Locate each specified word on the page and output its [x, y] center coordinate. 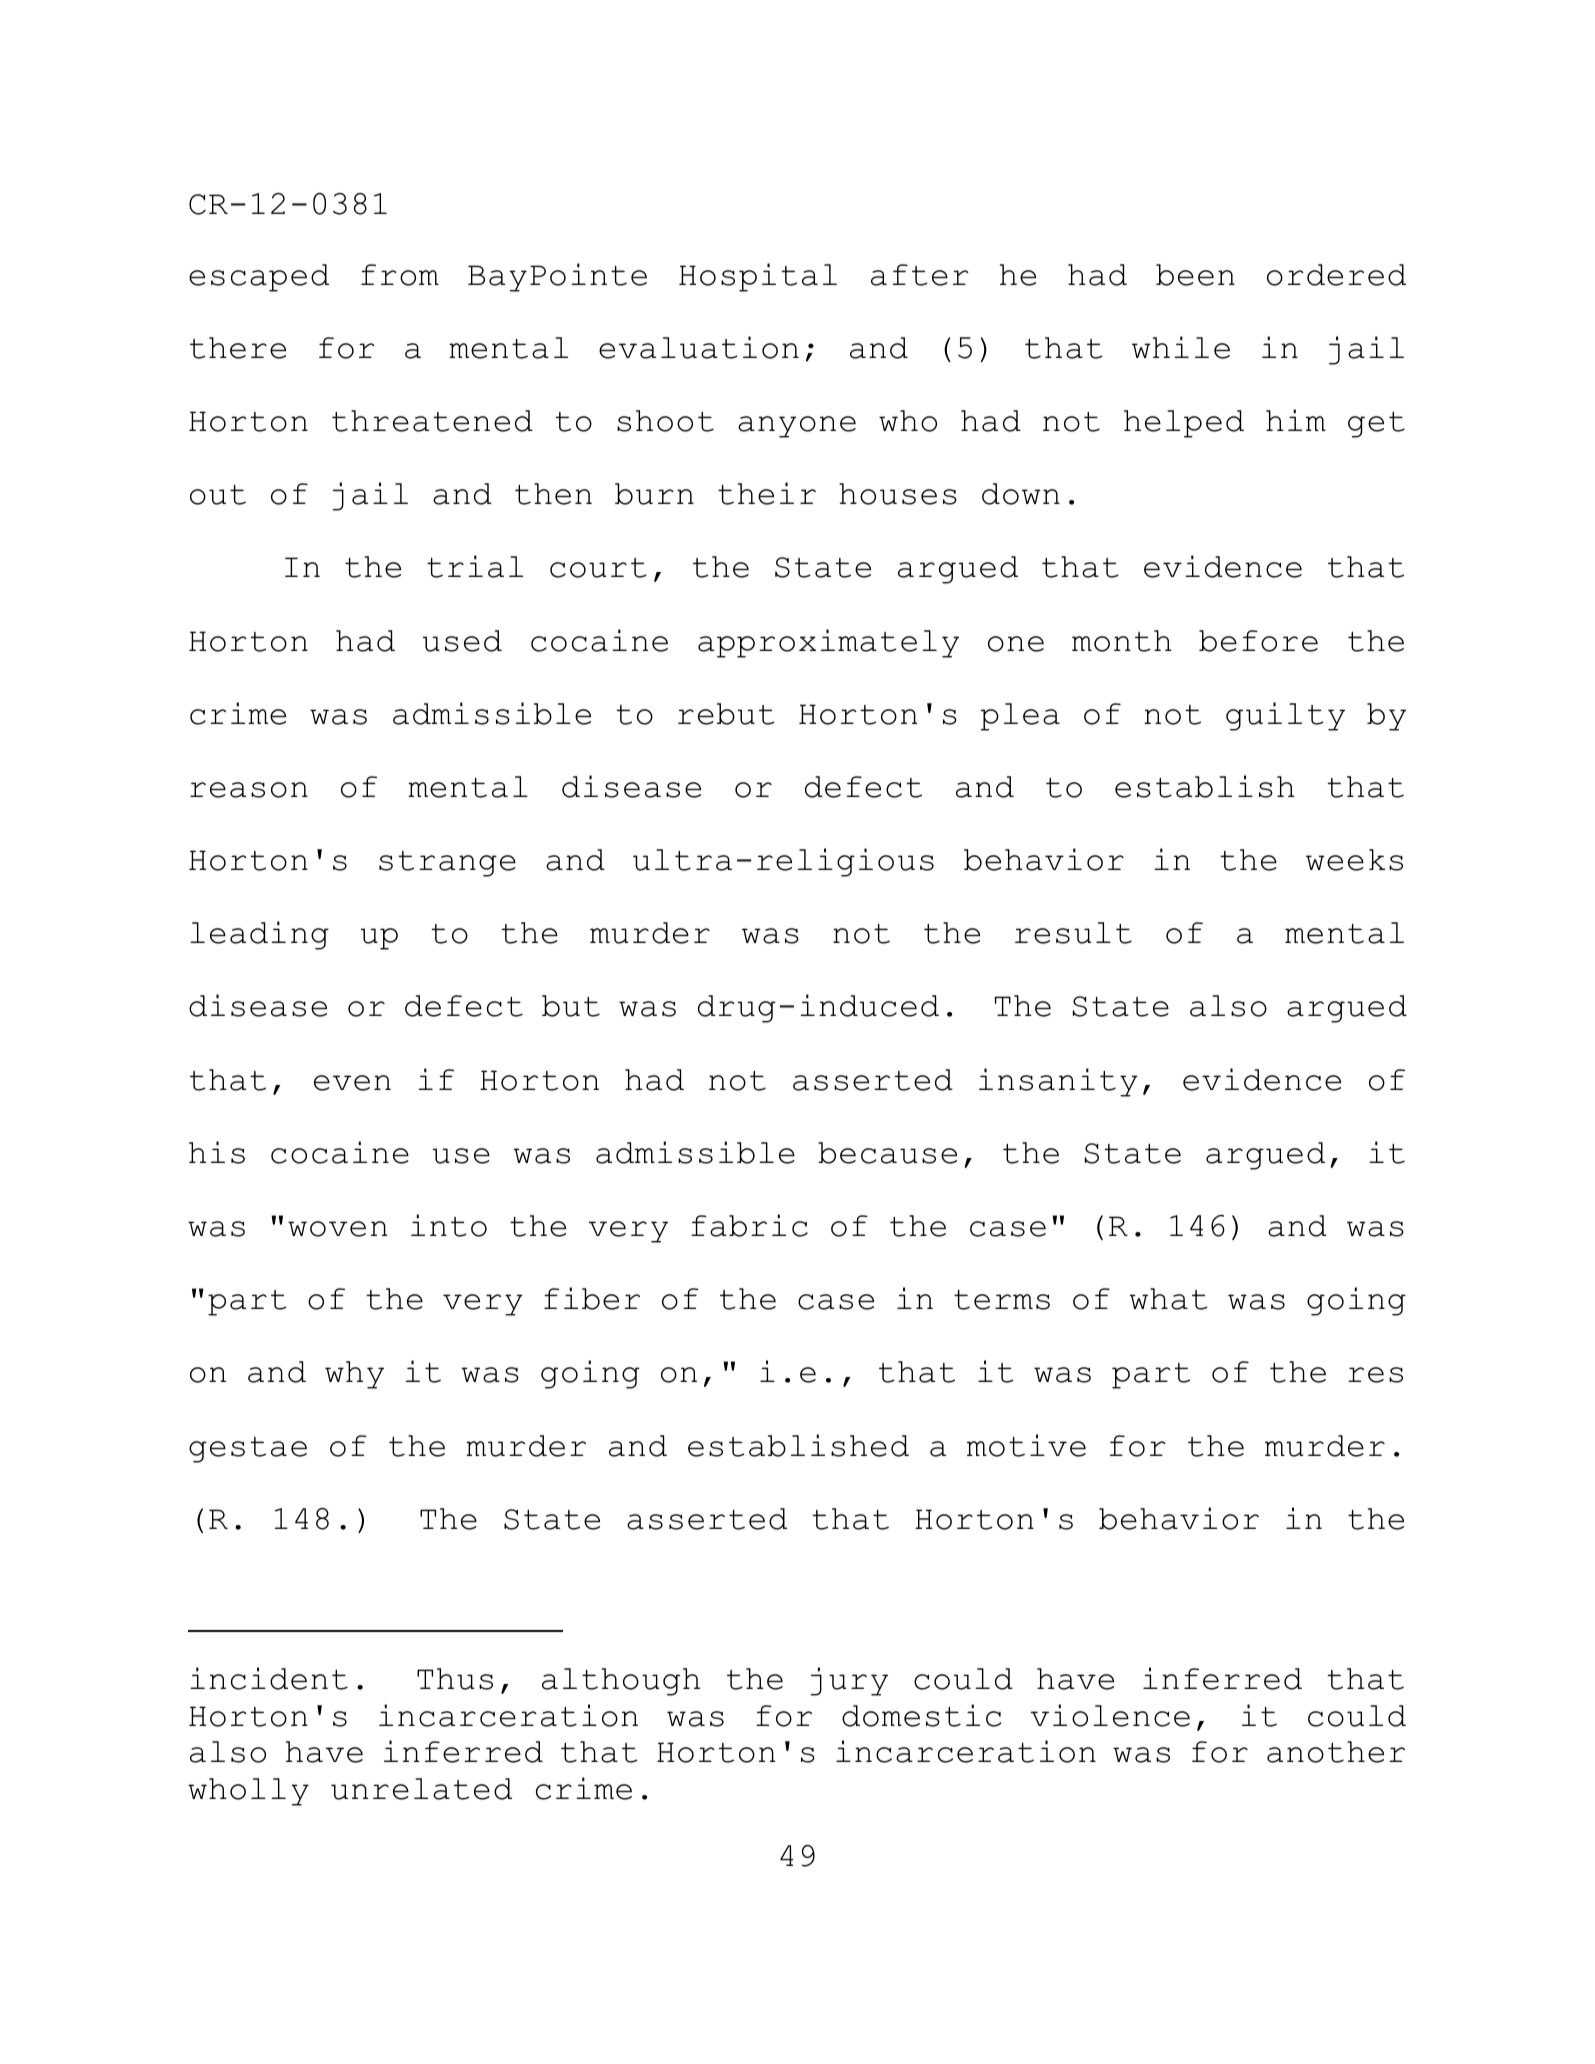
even [352, 1083]
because [887, 1153]
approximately [828, 643]
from [400, 275]
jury [849, 1681]
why [354, 1375]
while [1181, 347]
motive [1026, 1445]
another [1336, 1752]
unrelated [421, 1789]
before [1258, 641]
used [462, 641]
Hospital [758, 277]
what [1168, 1299]
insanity [1058, 1082]
